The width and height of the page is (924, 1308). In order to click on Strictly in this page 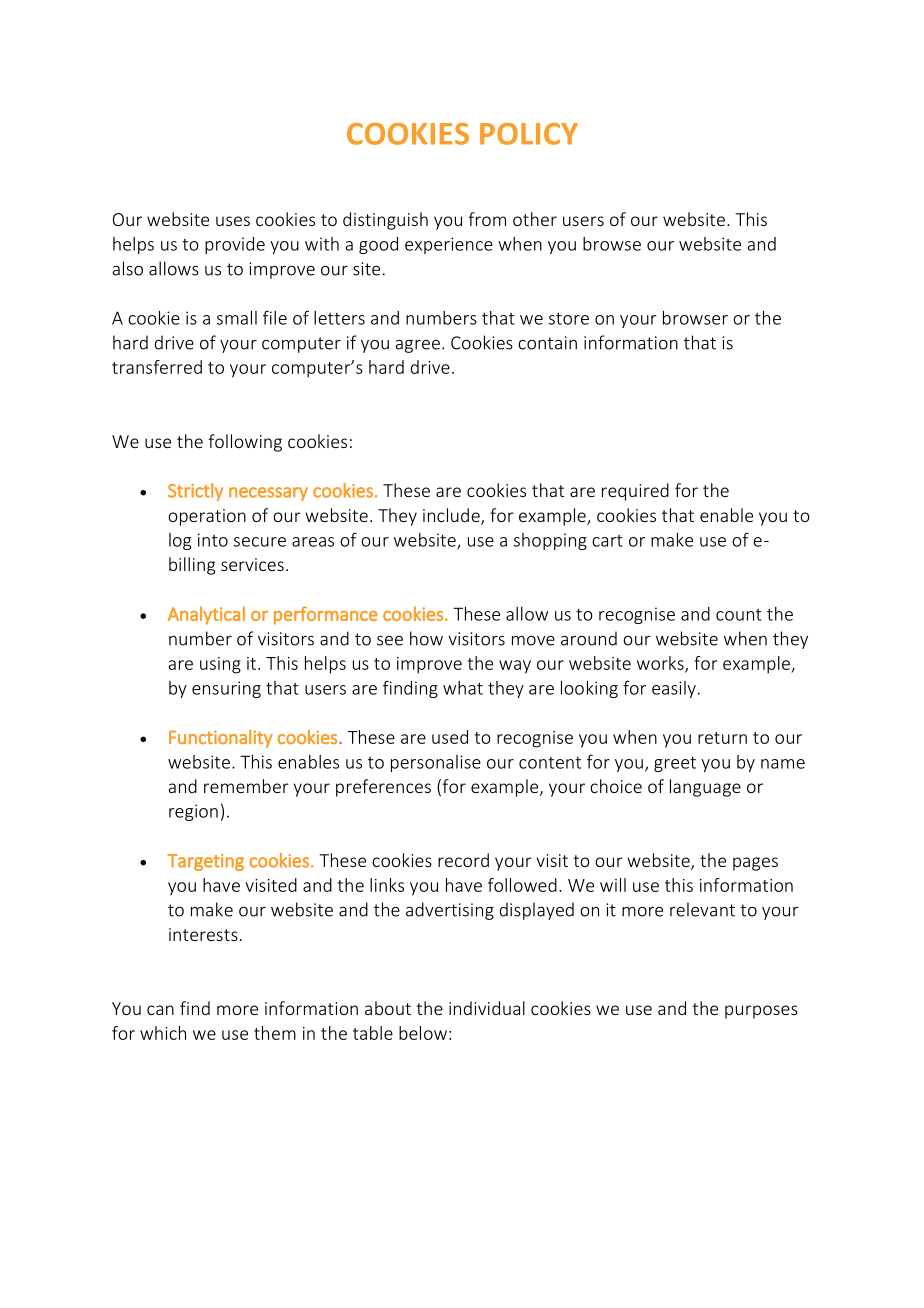, I will do `click(195, 492)`.
